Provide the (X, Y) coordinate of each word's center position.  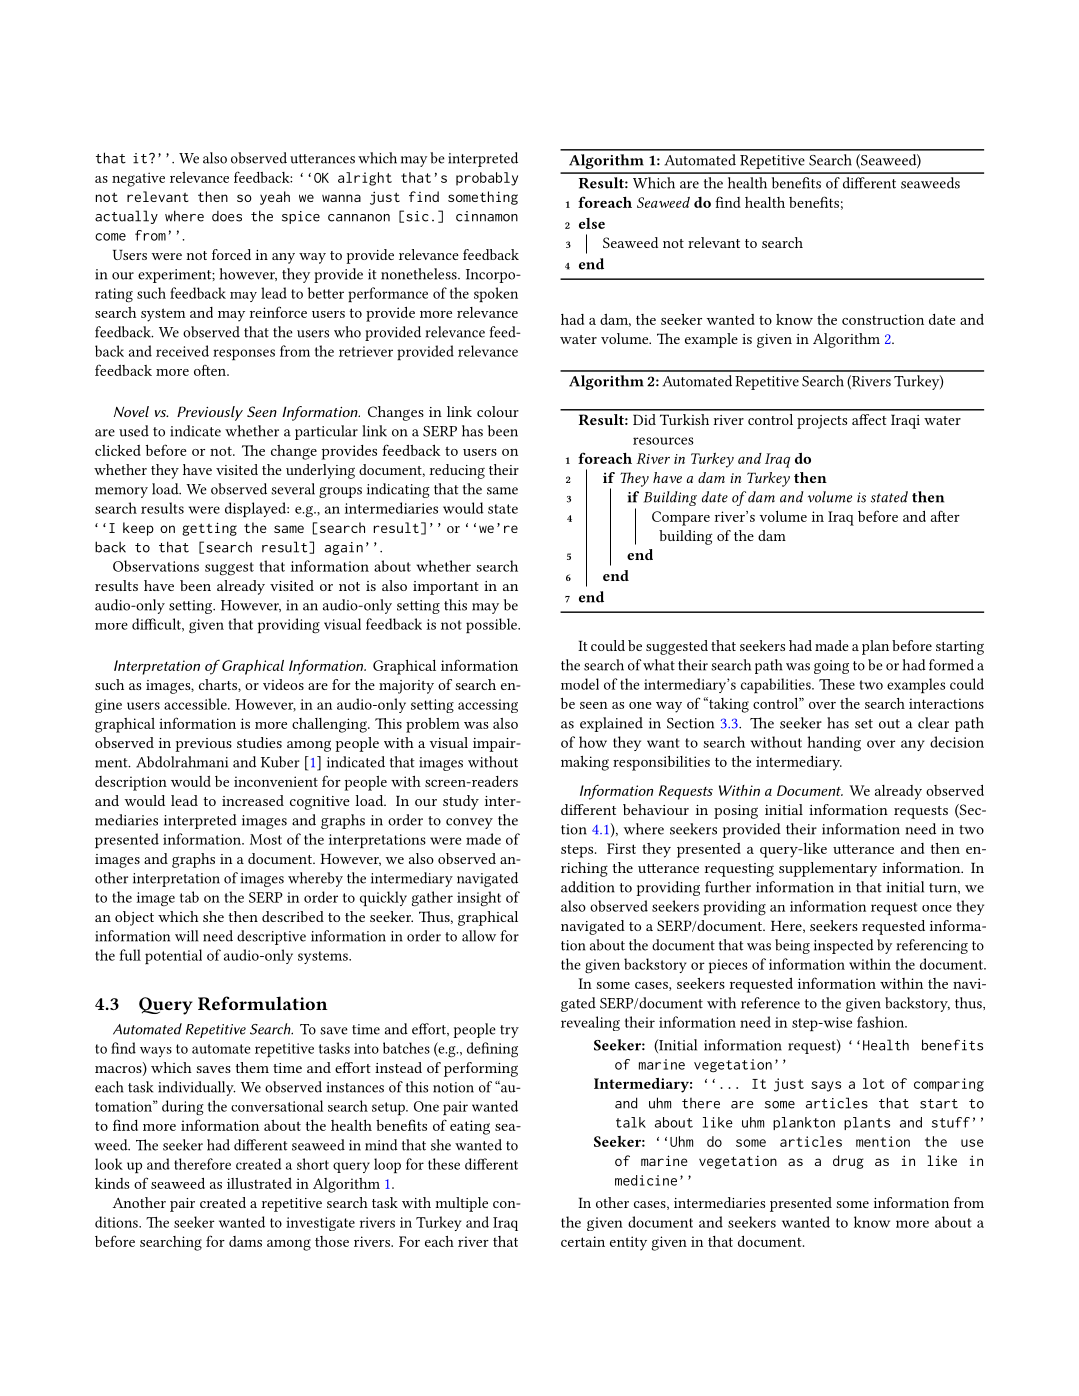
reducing (457, 471)
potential (173, 956)
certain (583, 1241)
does (227, 216)
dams (245, 1241)
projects (822, 422)
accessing (488, 706)
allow (479, 936)
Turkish (684, 419)
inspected (844, 946)
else (592, 223)
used (134, 431)
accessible (196, 704)
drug (848, 1162)
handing (834, 744)
